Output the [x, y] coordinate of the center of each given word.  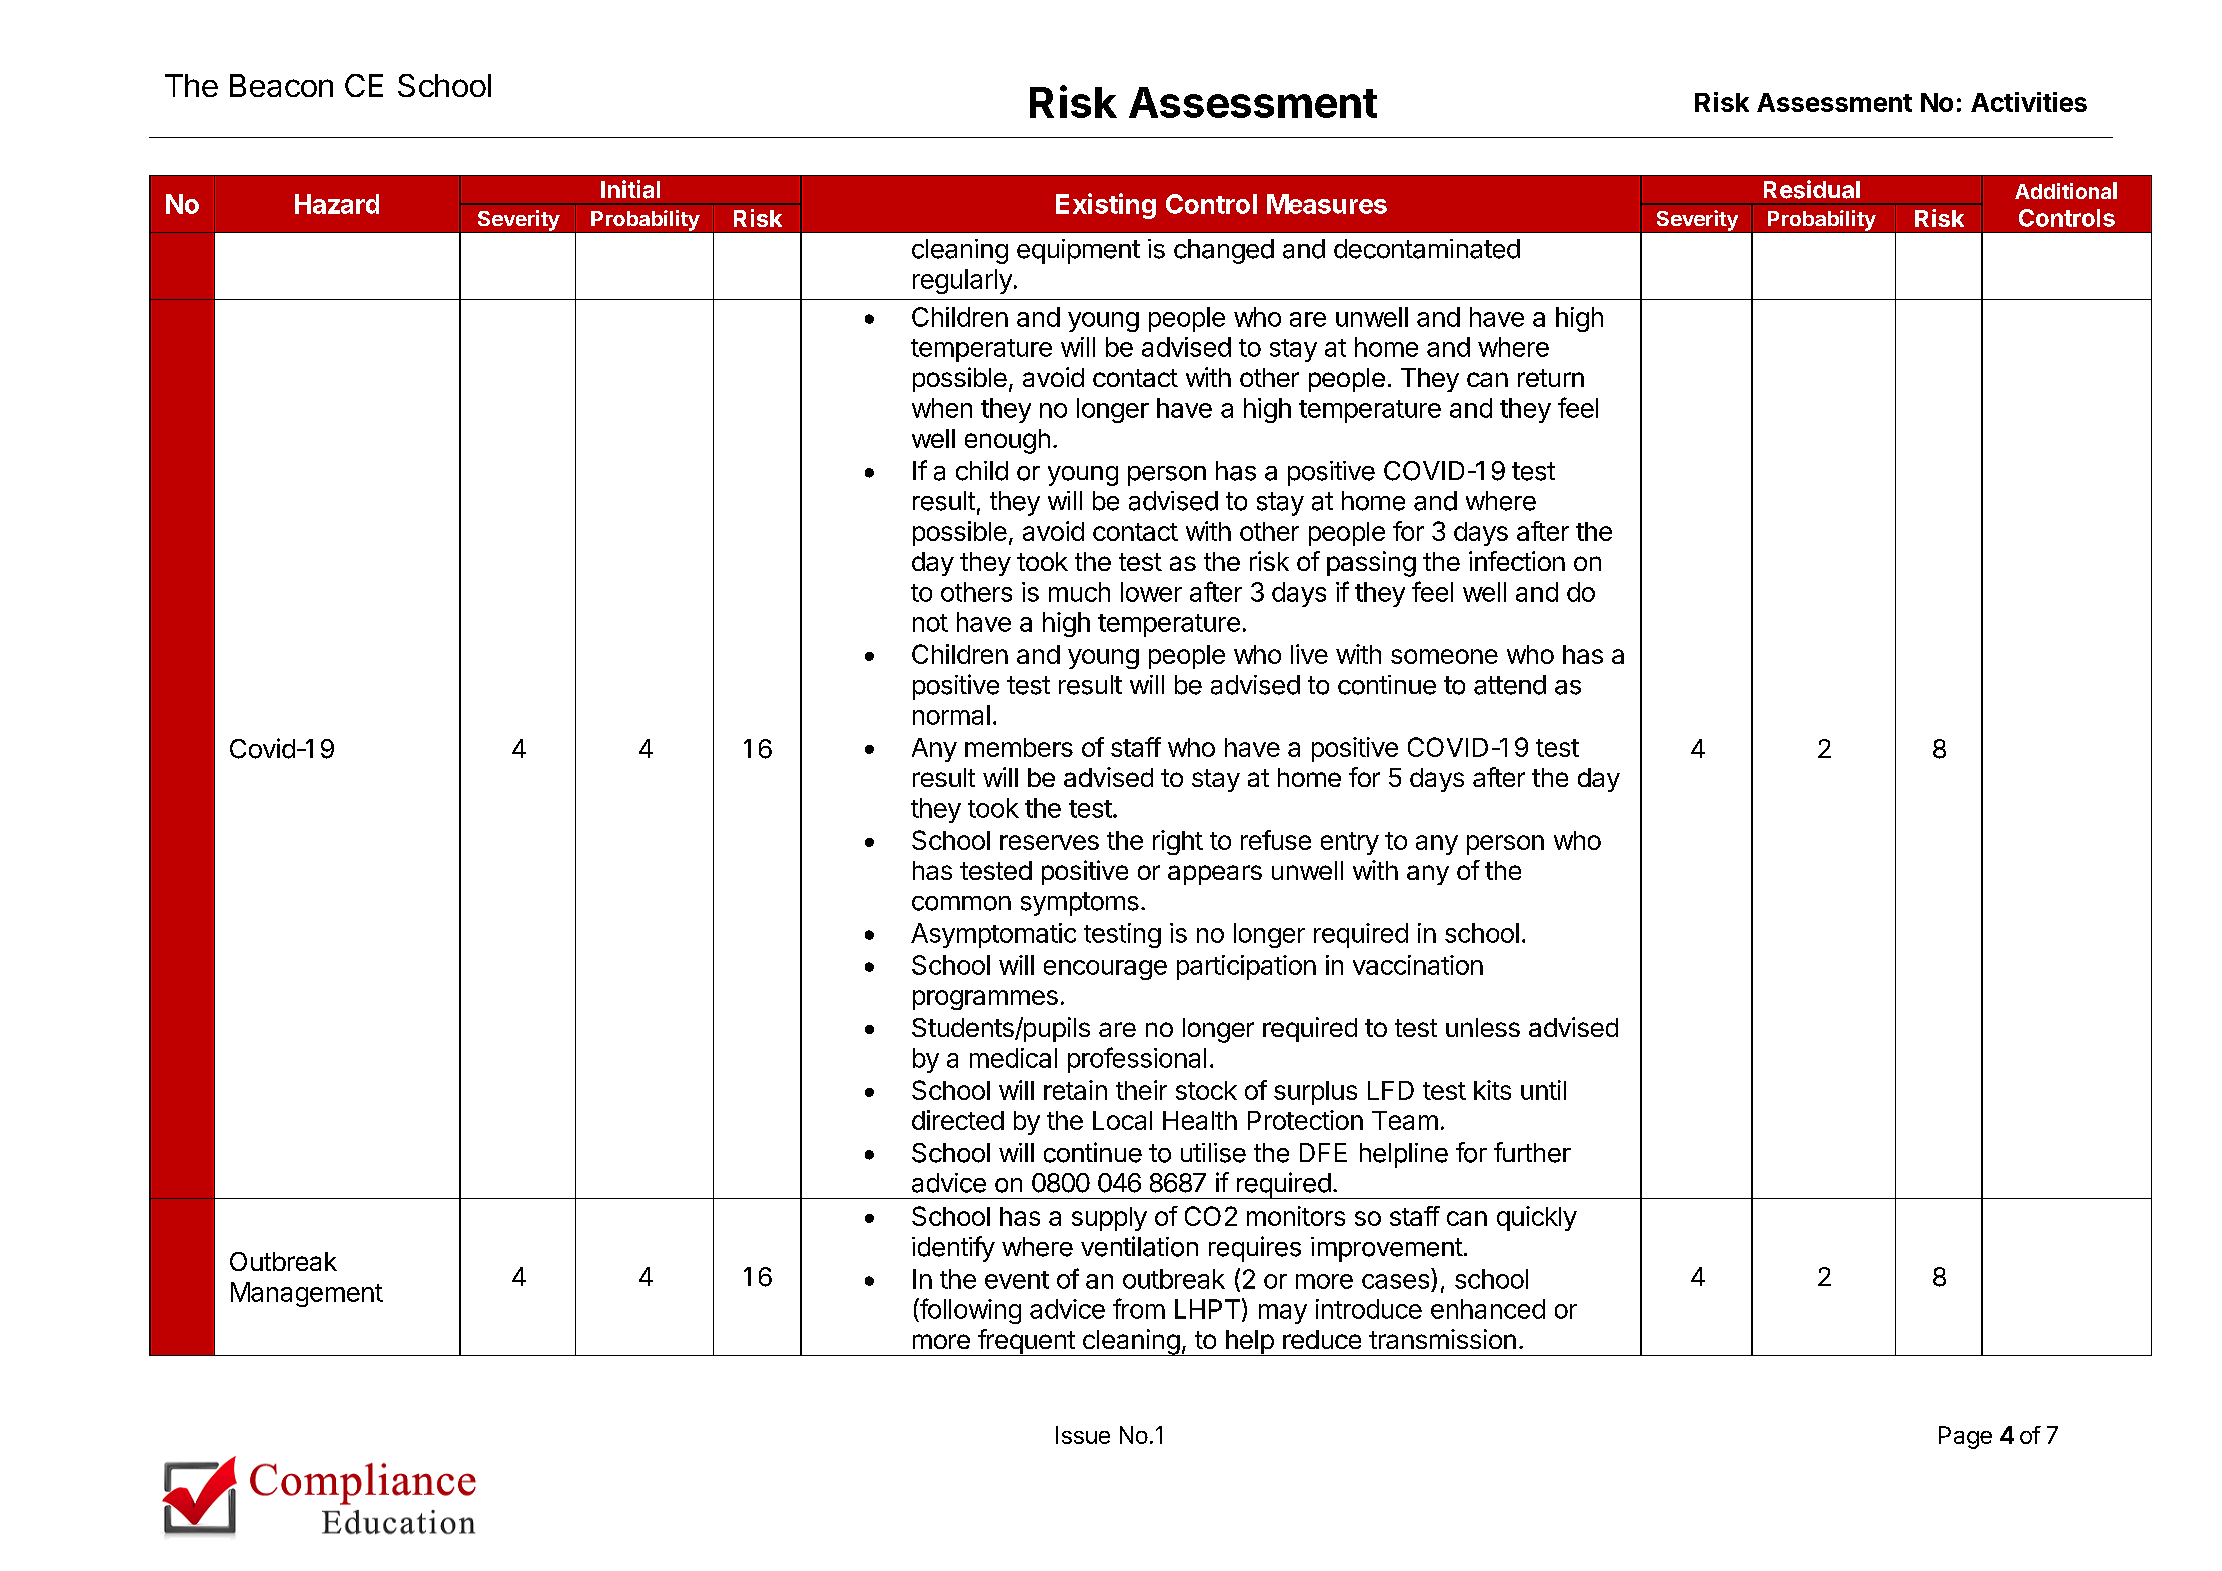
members [1019, 747]
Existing [1106, 206]
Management [307, 1294]
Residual [1812, 189]
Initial [630, 189]
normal [951, 715]
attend [1510, 685]
